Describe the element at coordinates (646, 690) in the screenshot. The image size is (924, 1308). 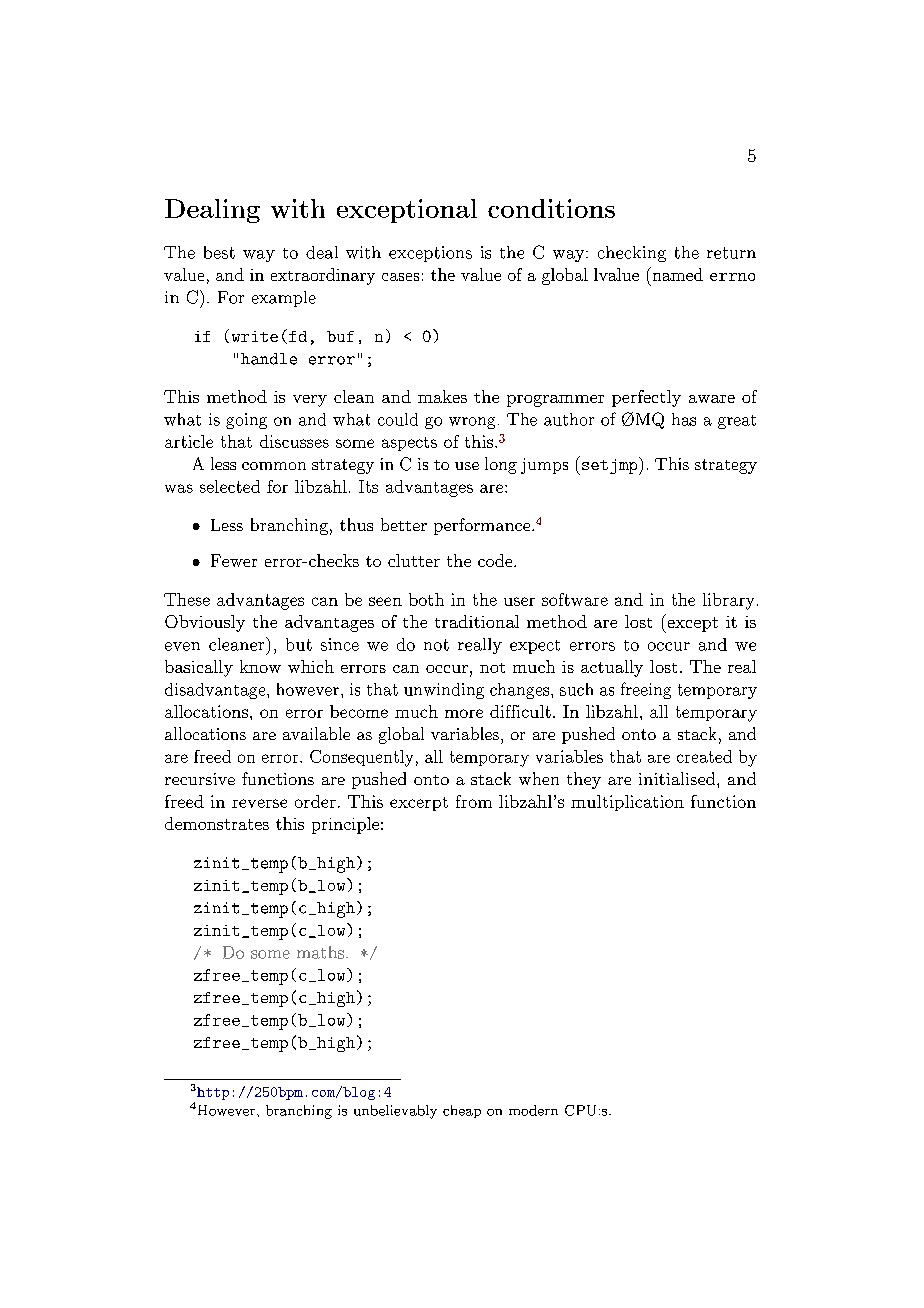
I see `freeing` at that location.
